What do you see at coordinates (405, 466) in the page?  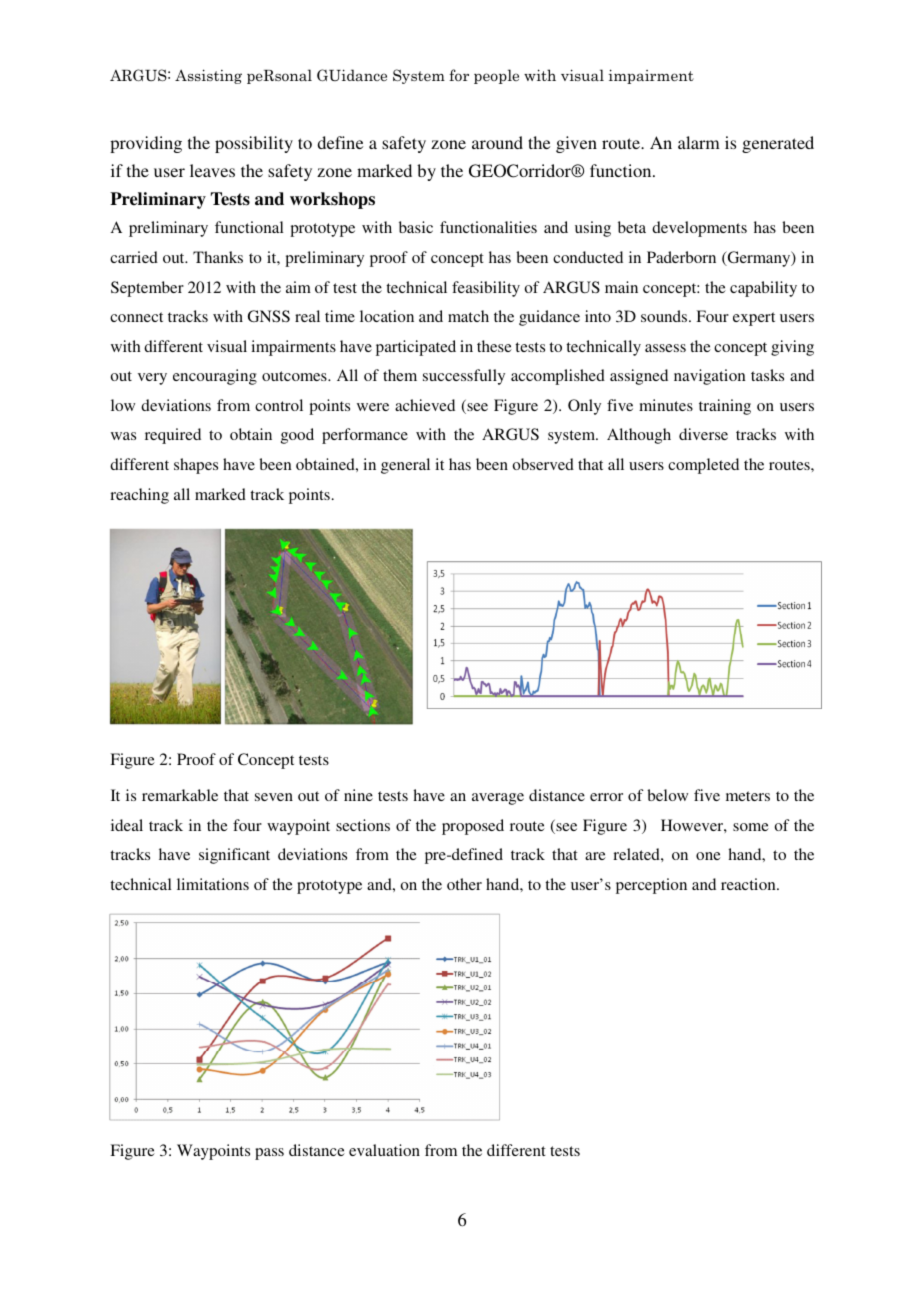 I see `general` at bounding box center [405, 466].
